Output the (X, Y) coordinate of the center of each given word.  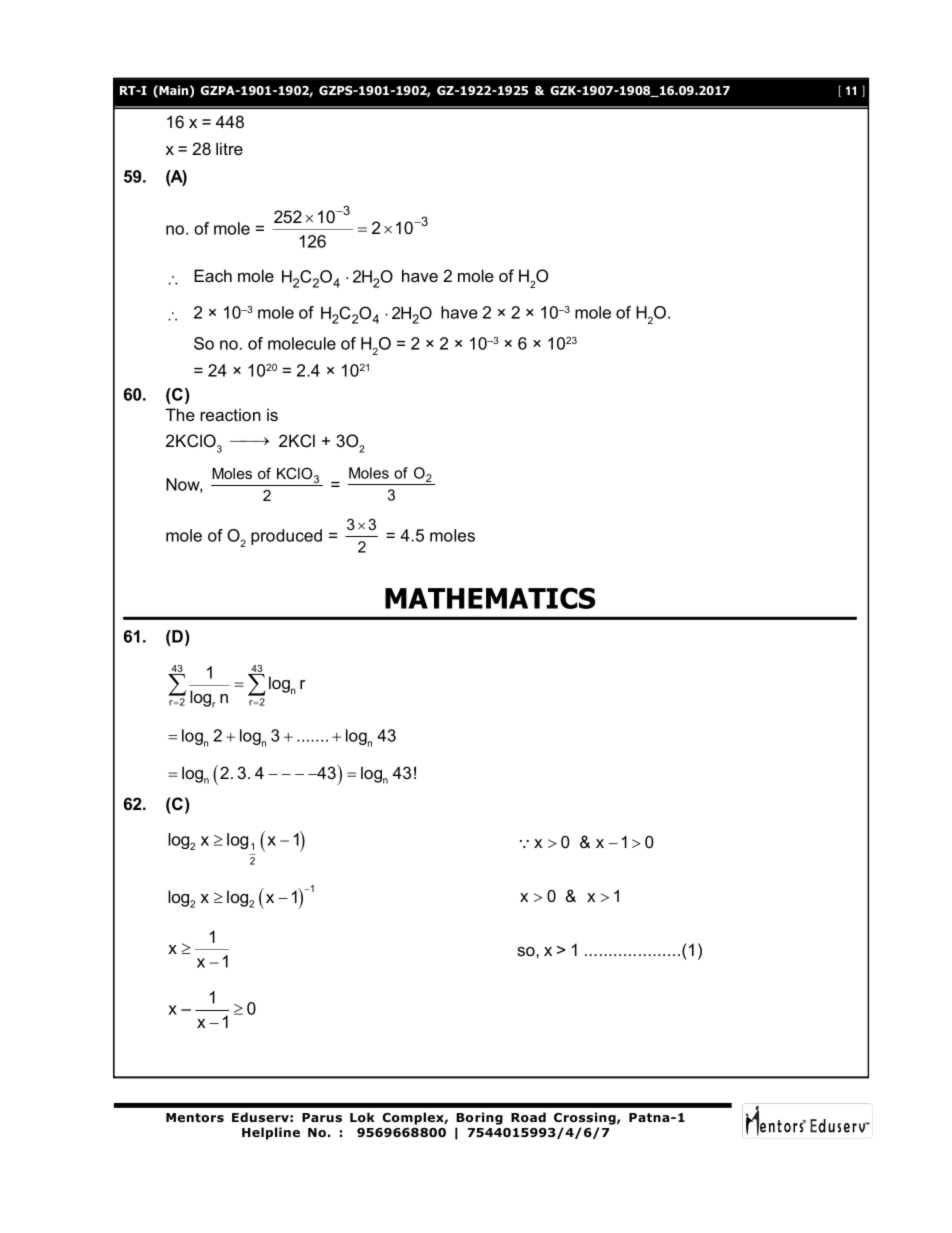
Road (528, 1117)
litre (229, 148)
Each (213, 275)
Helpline (271, 1133)
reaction (230, 414)
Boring (479, 1118)
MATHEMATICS (490, 598)
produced (286, 537)
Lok (362, 1117)
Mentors (195, 1118)
